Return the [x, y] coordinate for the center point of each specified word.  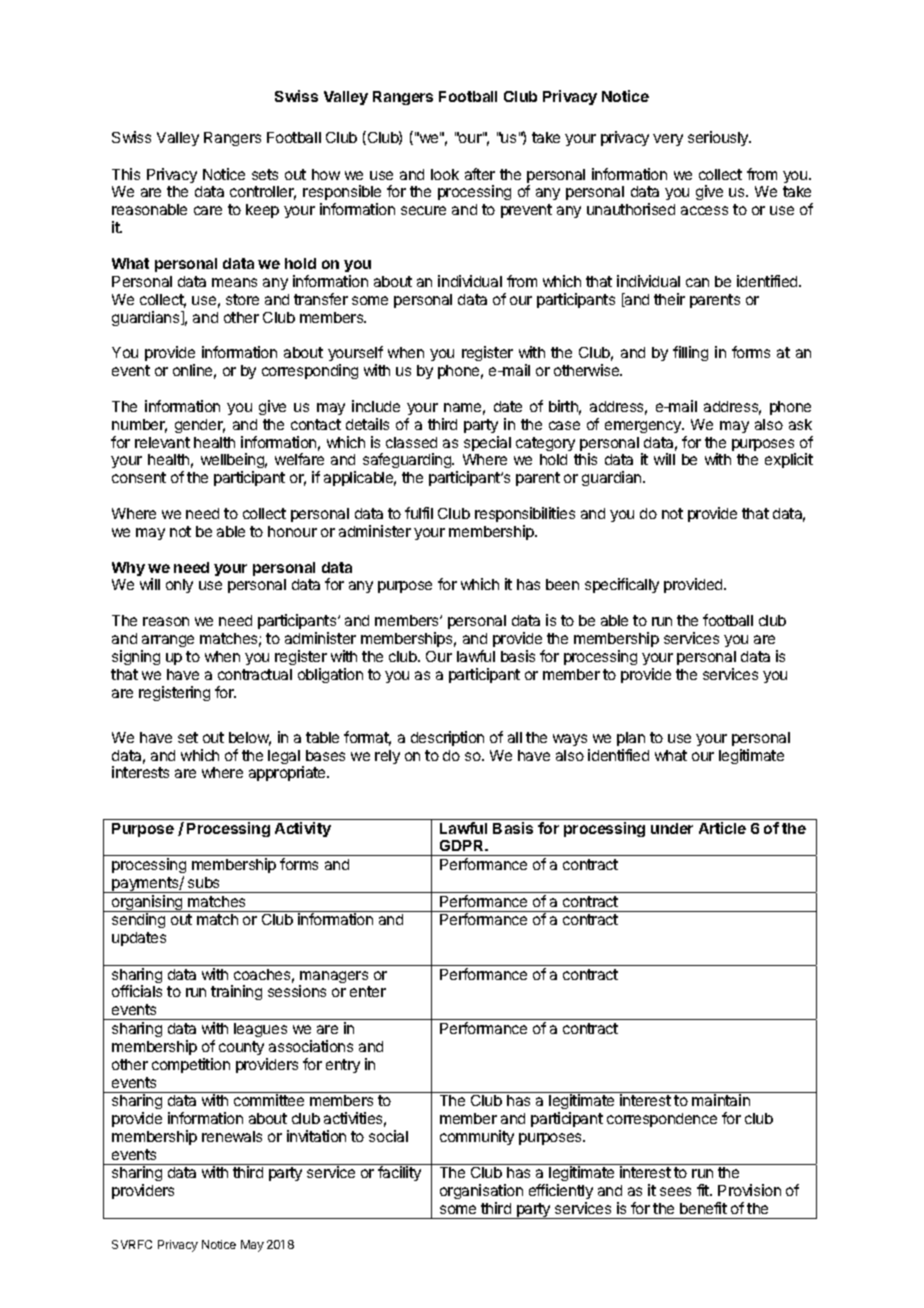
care [208, 210]
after [480, 174]
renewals [232, 1136]
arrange [168, 641]
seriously [719, 138]
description [447, 738]
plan [631, 739]
